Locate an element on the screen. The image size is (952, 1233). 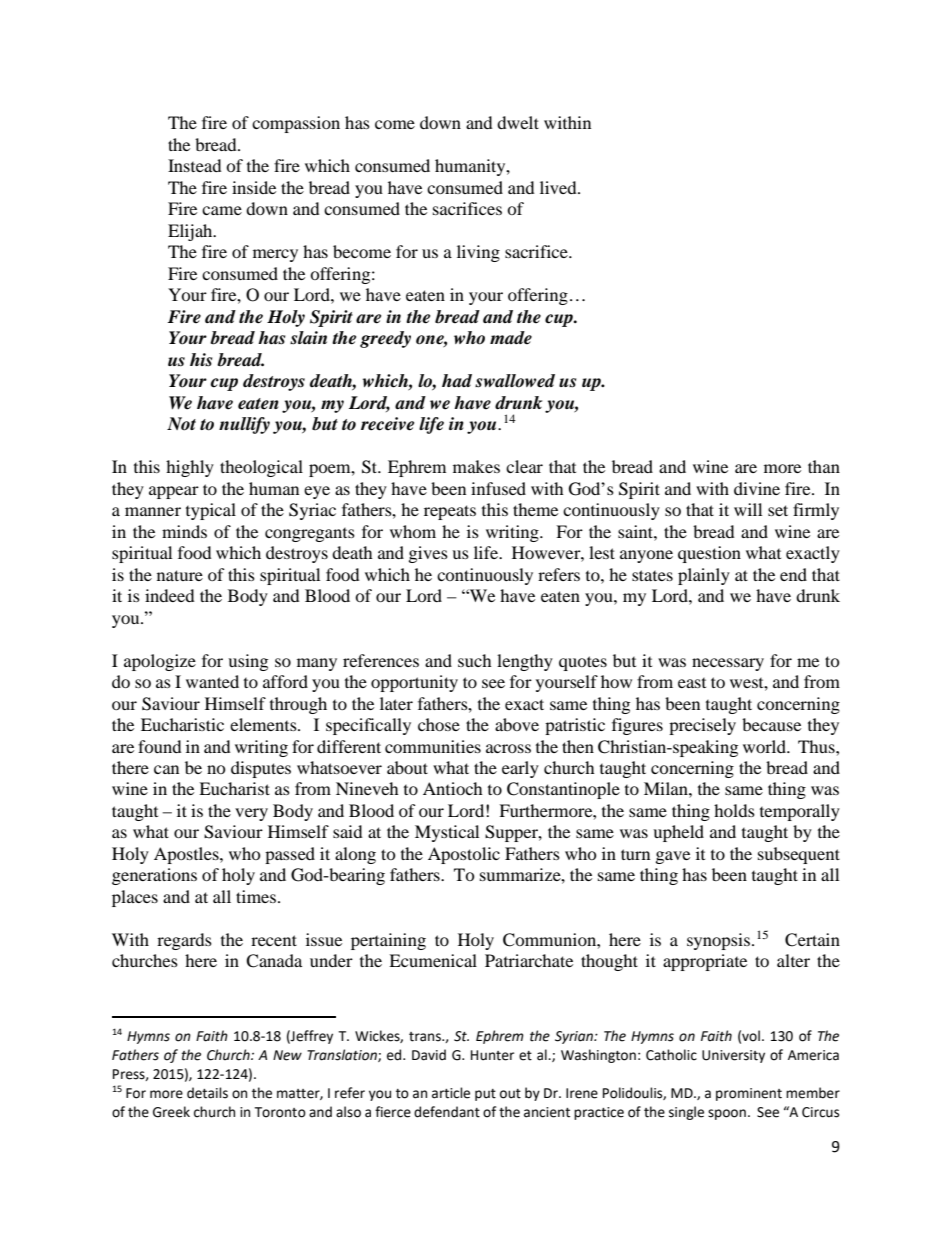
dwelt is located at coordinates (518, 122).
